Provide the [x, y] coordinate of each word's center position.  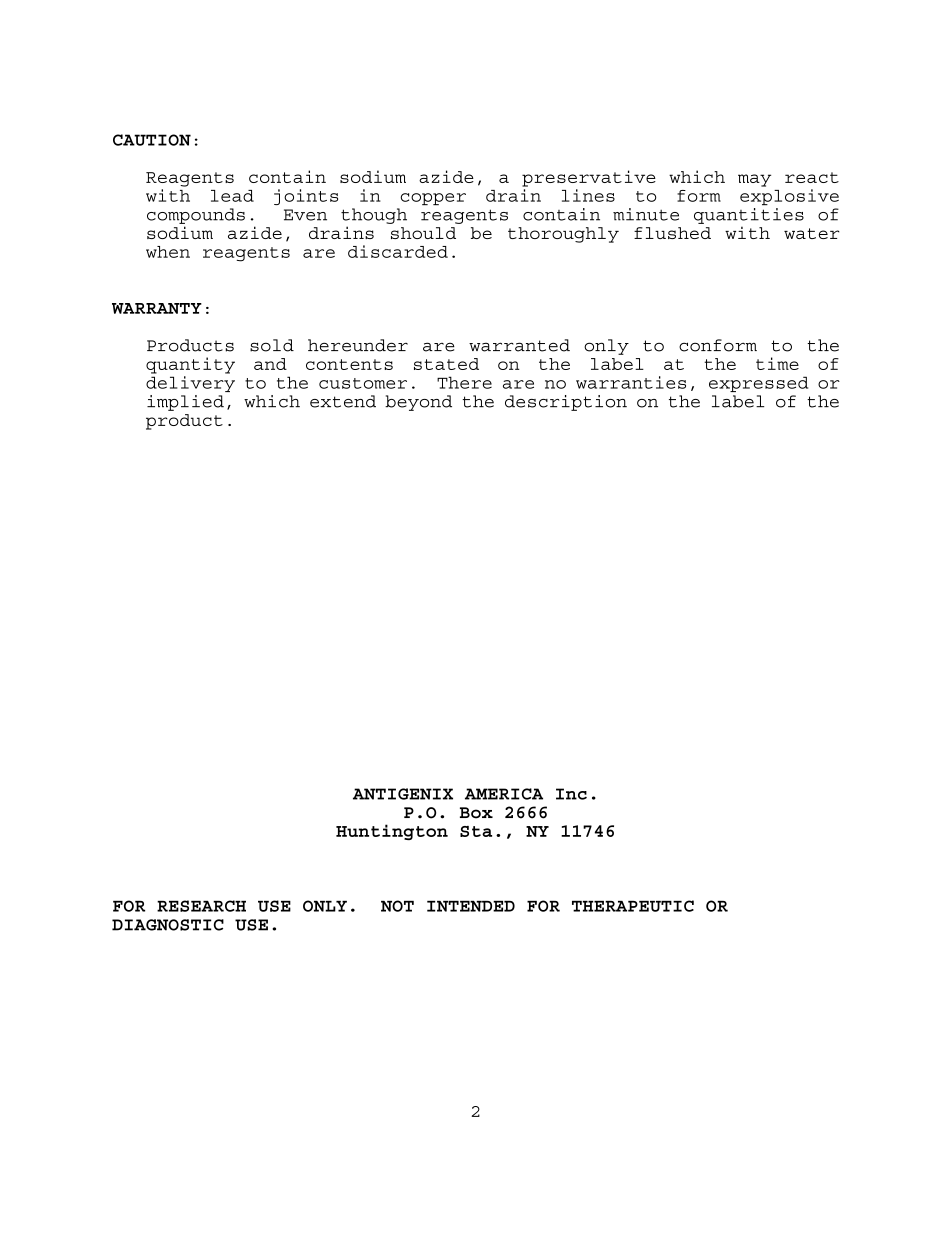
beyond [418, 403]
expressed [758, 384]
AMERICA [504, 794]
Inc [571, 794]
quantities [749, 216]
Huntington [392, 832]
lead [232, 196]
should [423, 233]
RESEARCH [201, 906]
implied [185, 403]
